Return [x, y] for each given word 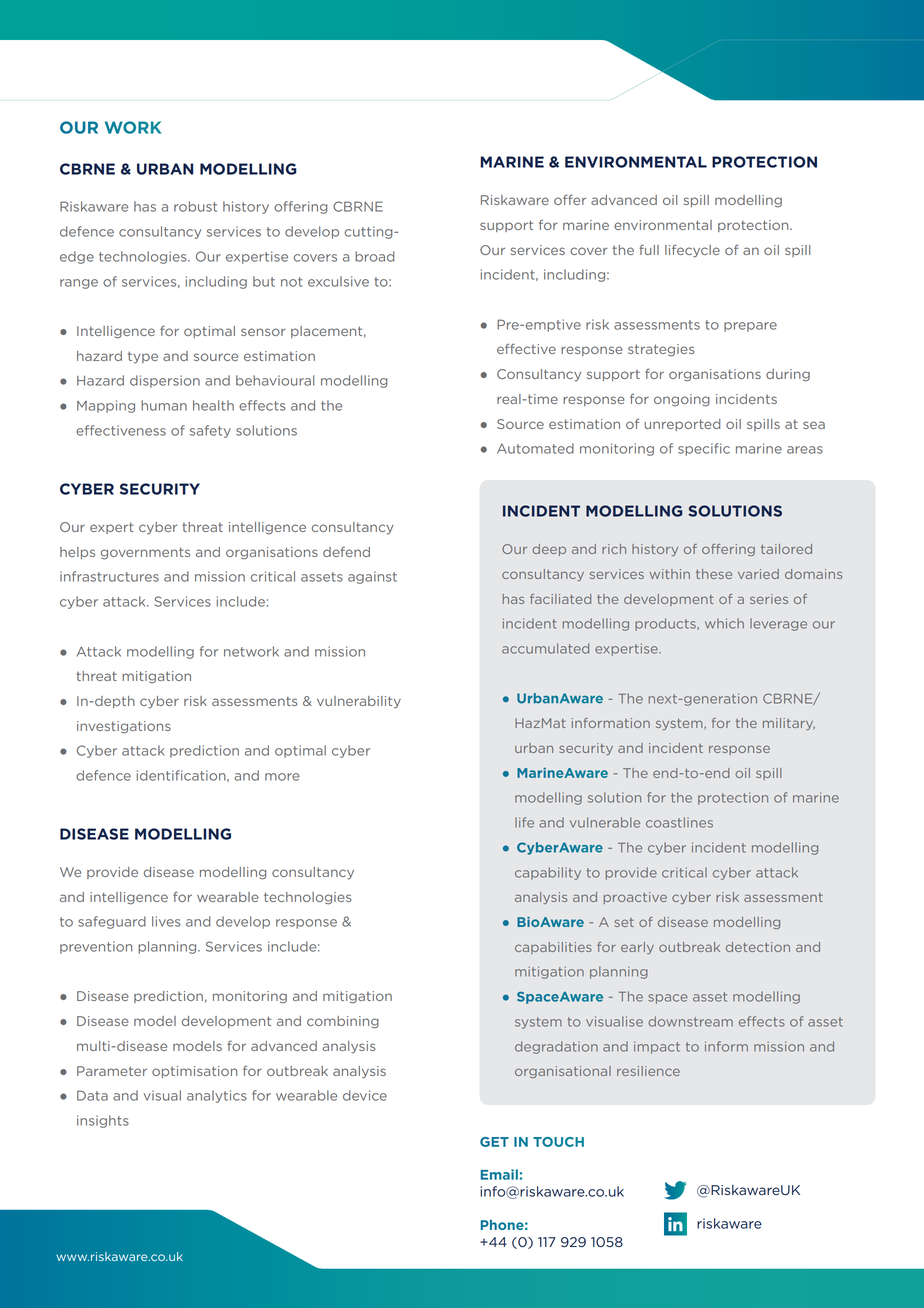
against [372, 577]
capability [548, 873]
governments [145, 553]
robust [195, 206]
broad [374, 256]
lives [166, 921]
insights [103, 1121]
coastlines [679, 822]
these [714, 574]
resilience [648, 1071]
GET [494, 1142]
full [649, 249]
